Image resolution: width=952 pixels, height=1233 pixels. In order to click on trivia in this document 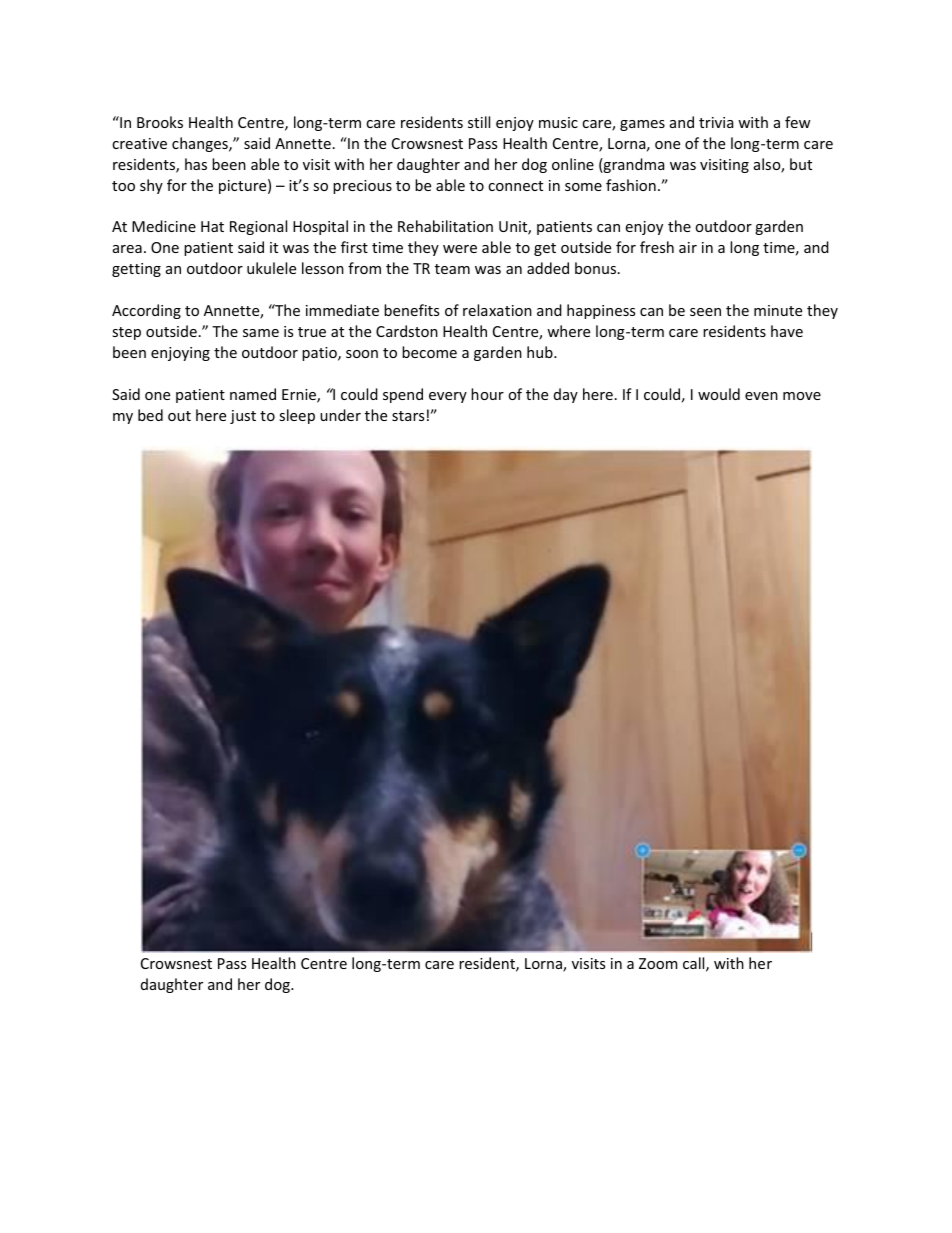, I will do `click(716, 122)`.
